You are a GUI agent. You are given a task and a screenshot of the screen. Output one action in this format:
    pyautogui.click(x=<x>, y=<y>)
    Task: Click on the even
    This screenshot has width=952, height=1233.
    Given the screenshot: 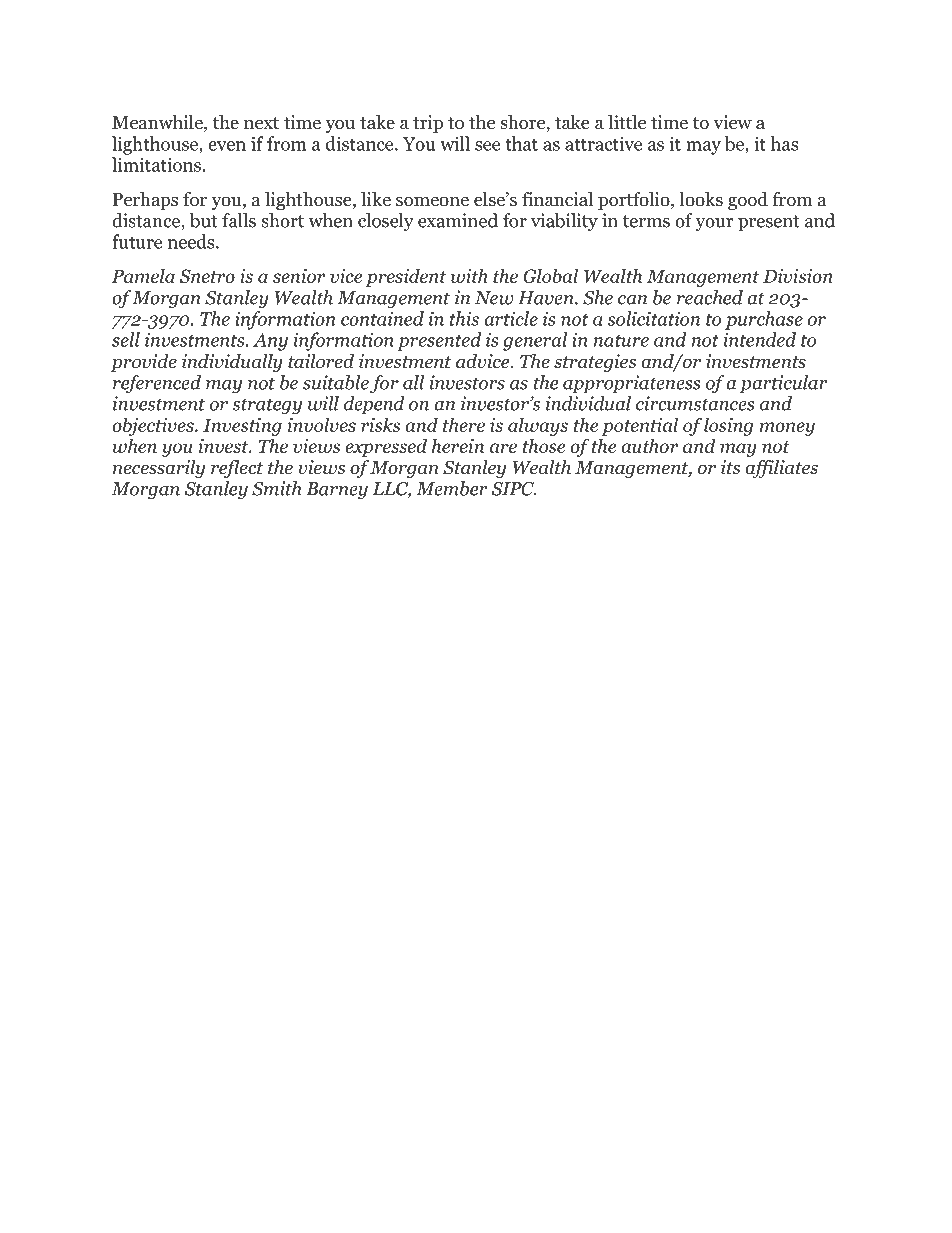 What is the action you would take?
    pyautogui.click(x=227, y=146)
